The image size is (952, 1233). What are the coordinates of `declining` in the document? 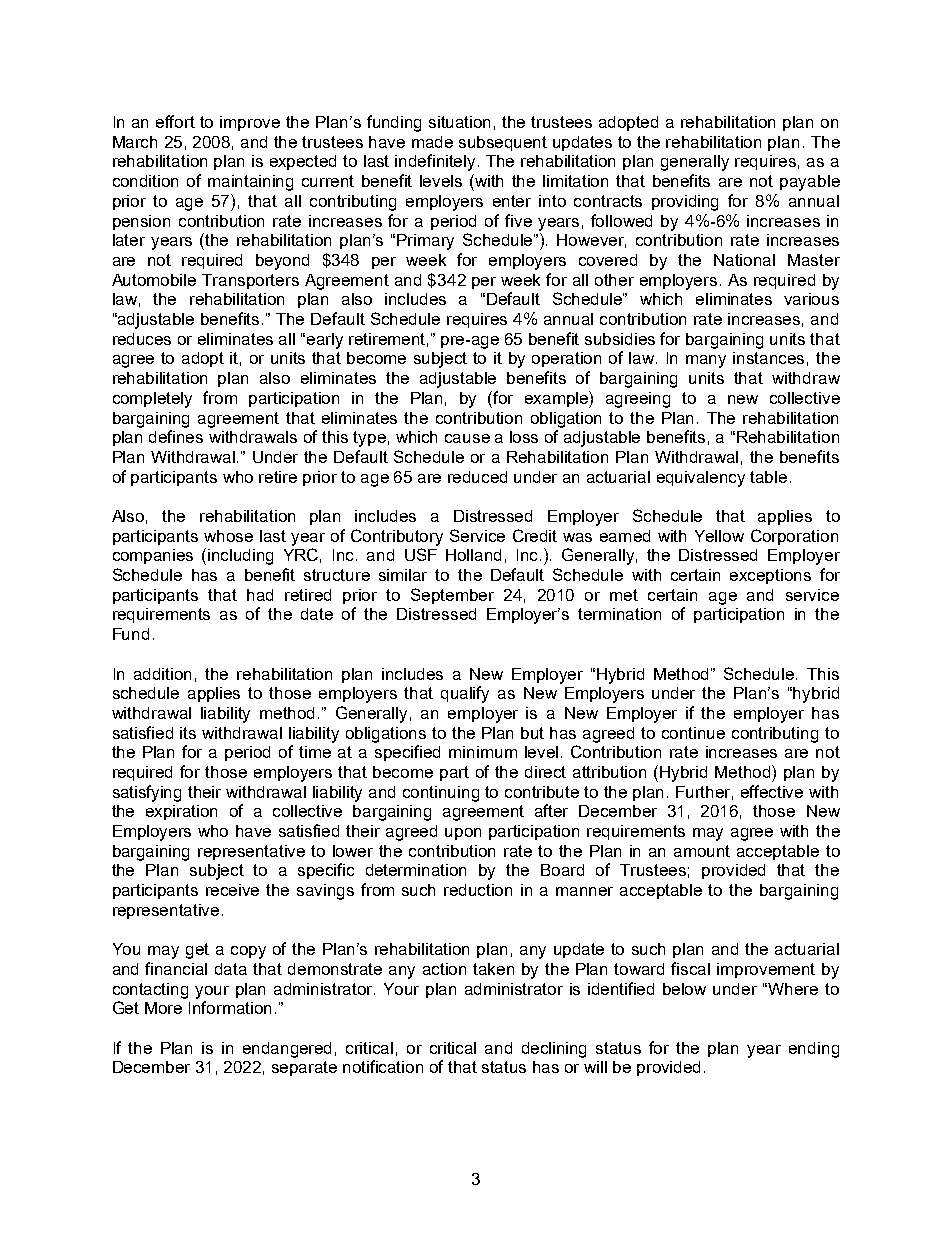 It's located at (554, 1050).
